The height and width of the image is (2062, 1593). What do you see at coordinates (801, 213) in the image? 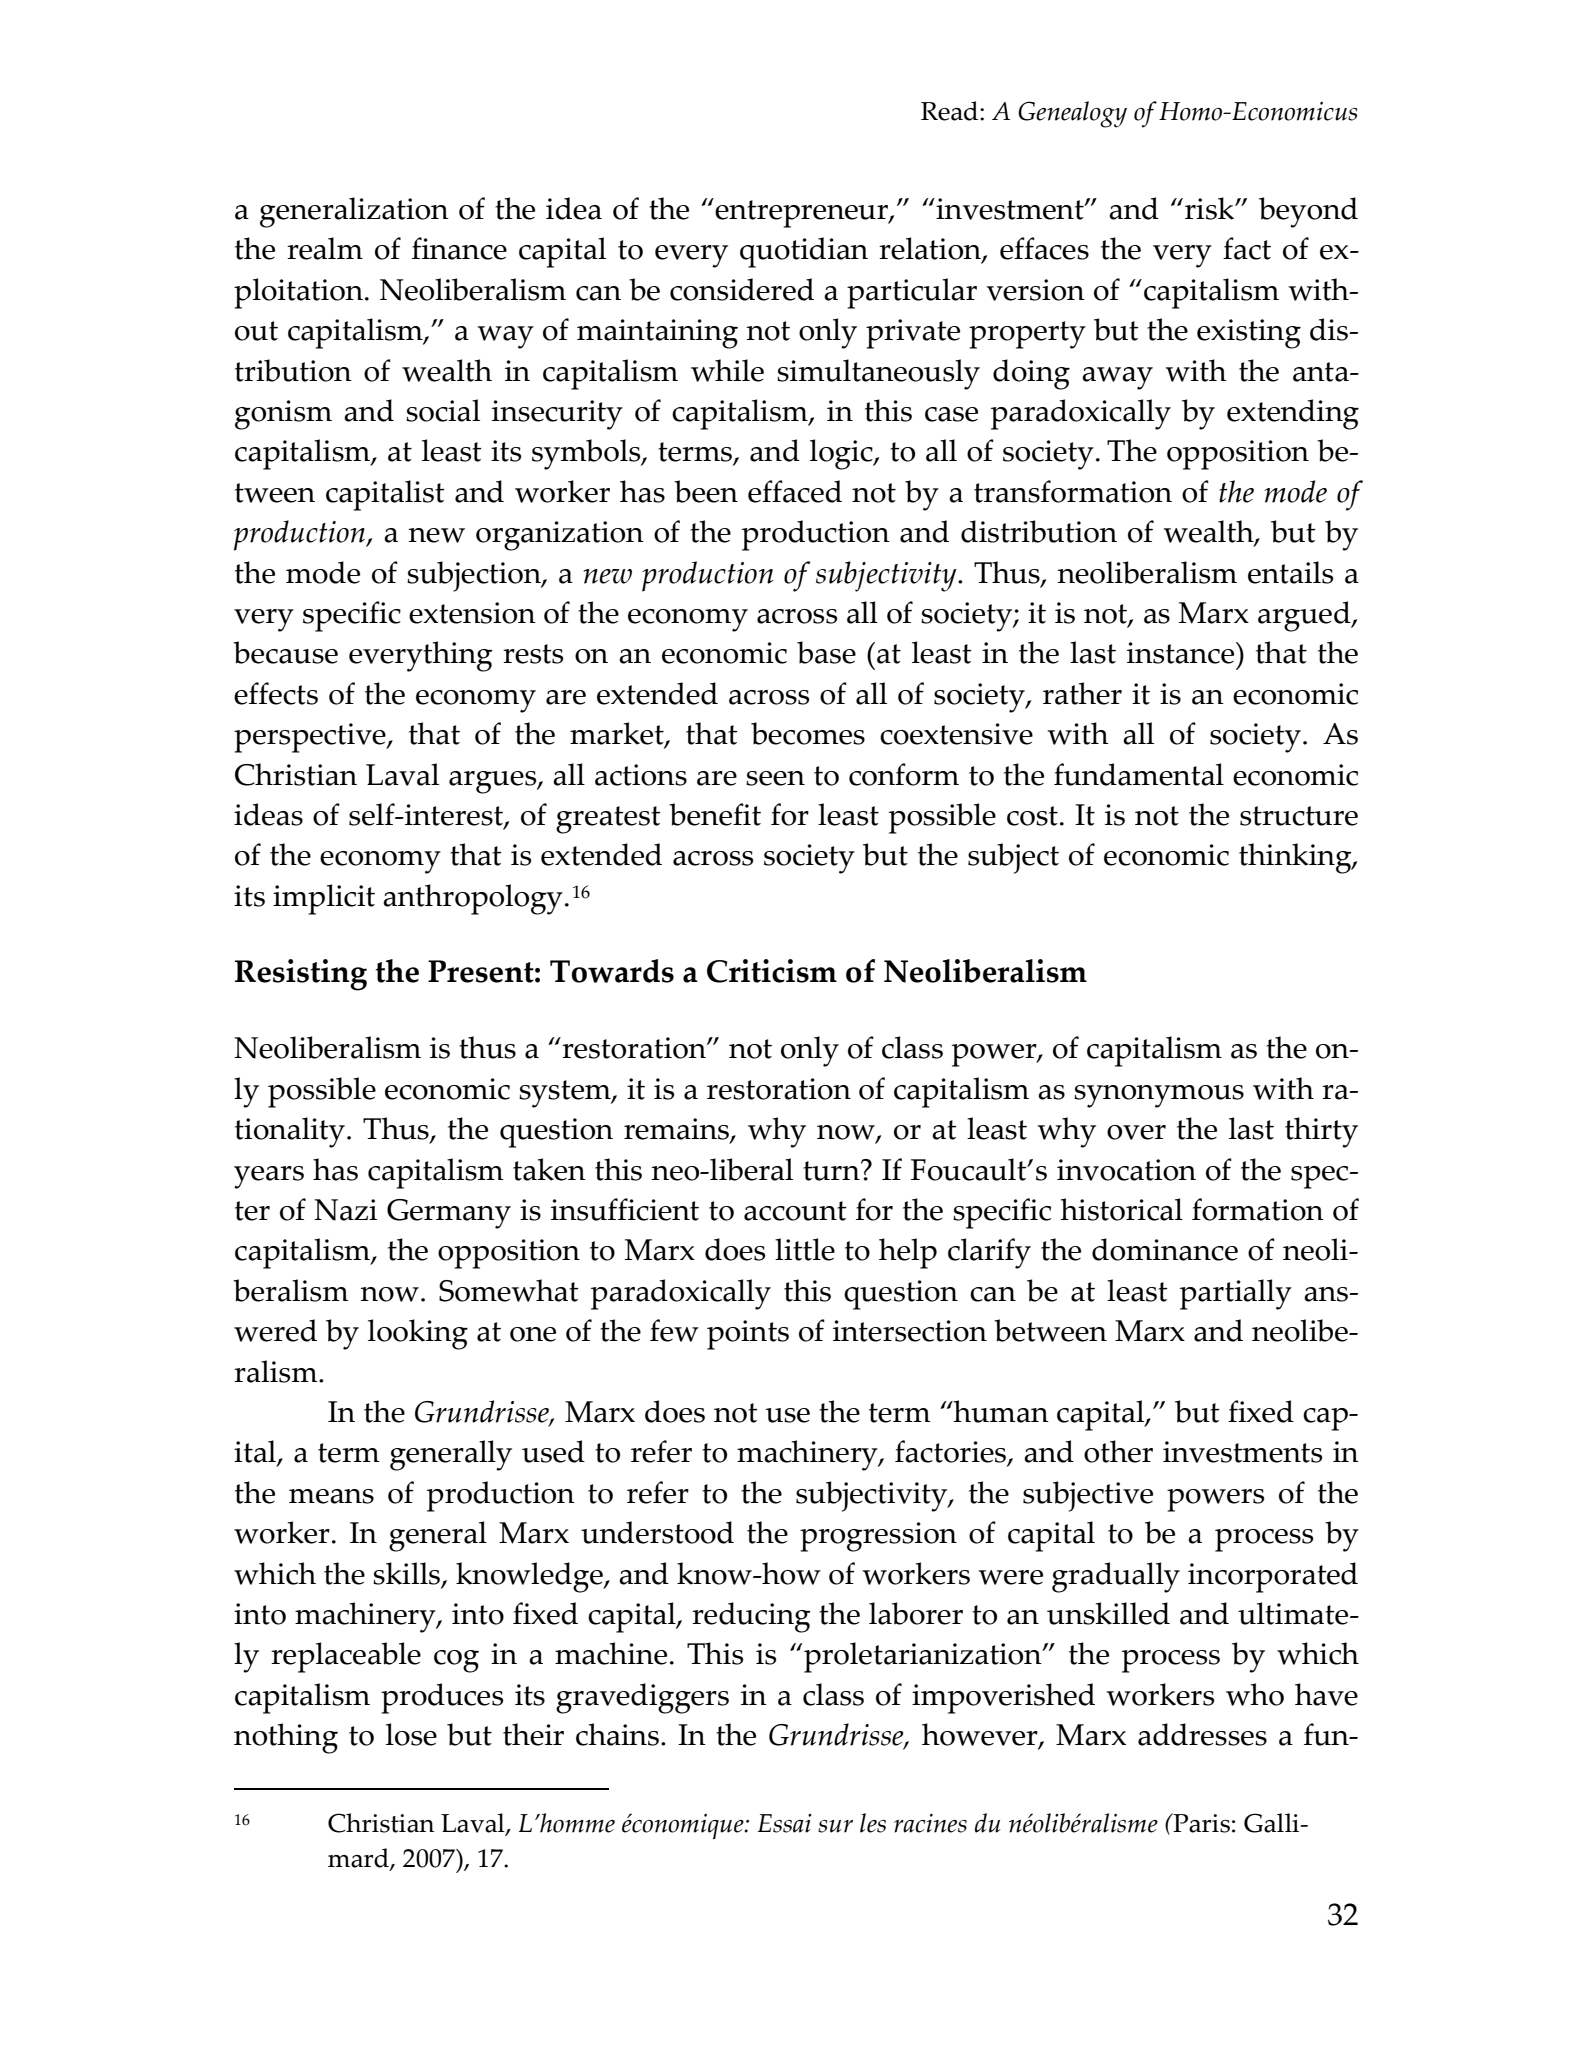
I see `entrepreneur` at bounding box center [801, 213].
